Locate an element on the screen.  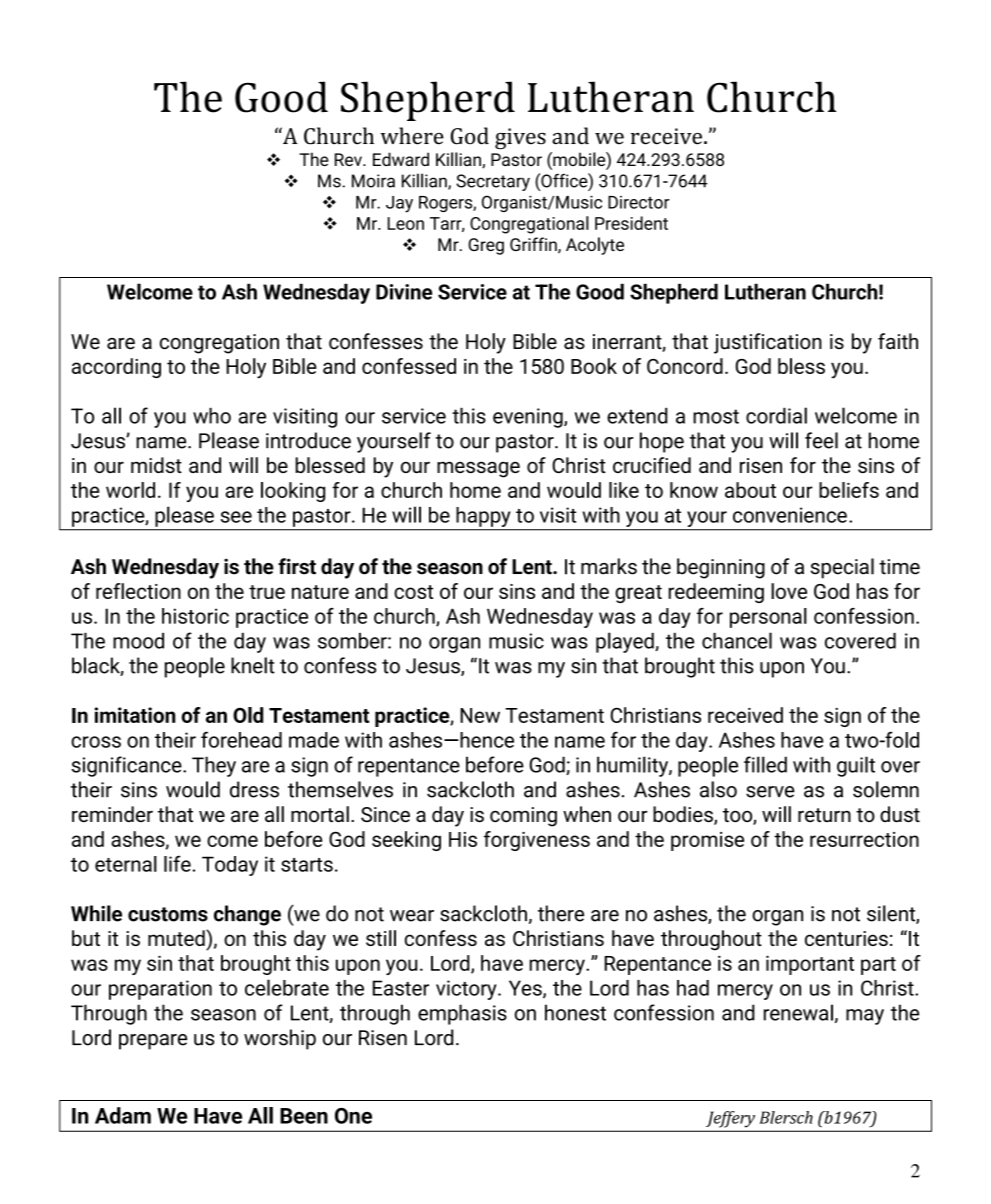
Adam is located at coordinates (123, 1115).
